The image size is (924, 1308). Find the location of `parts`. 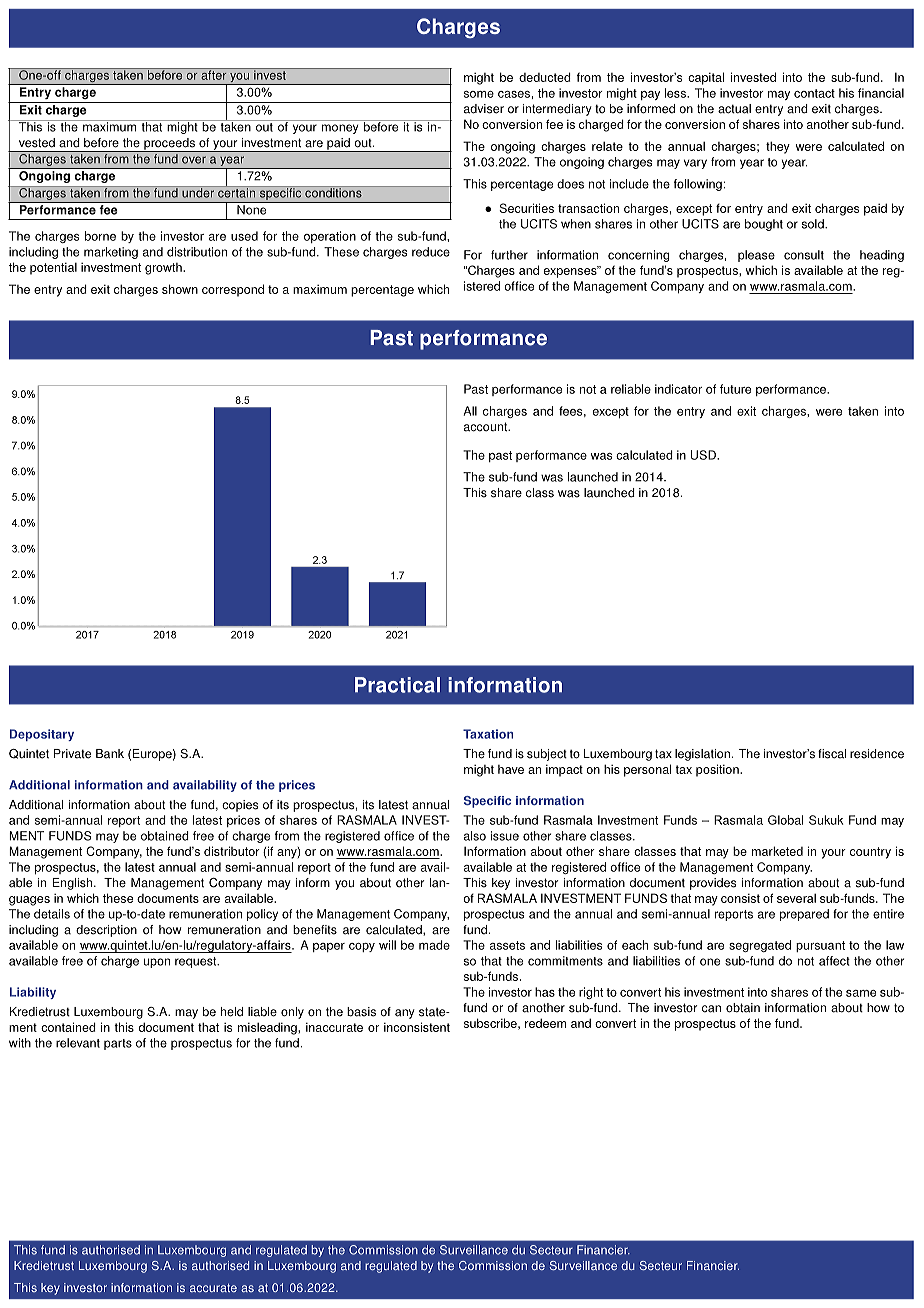

parts is located at coordinates (118, 1044).
